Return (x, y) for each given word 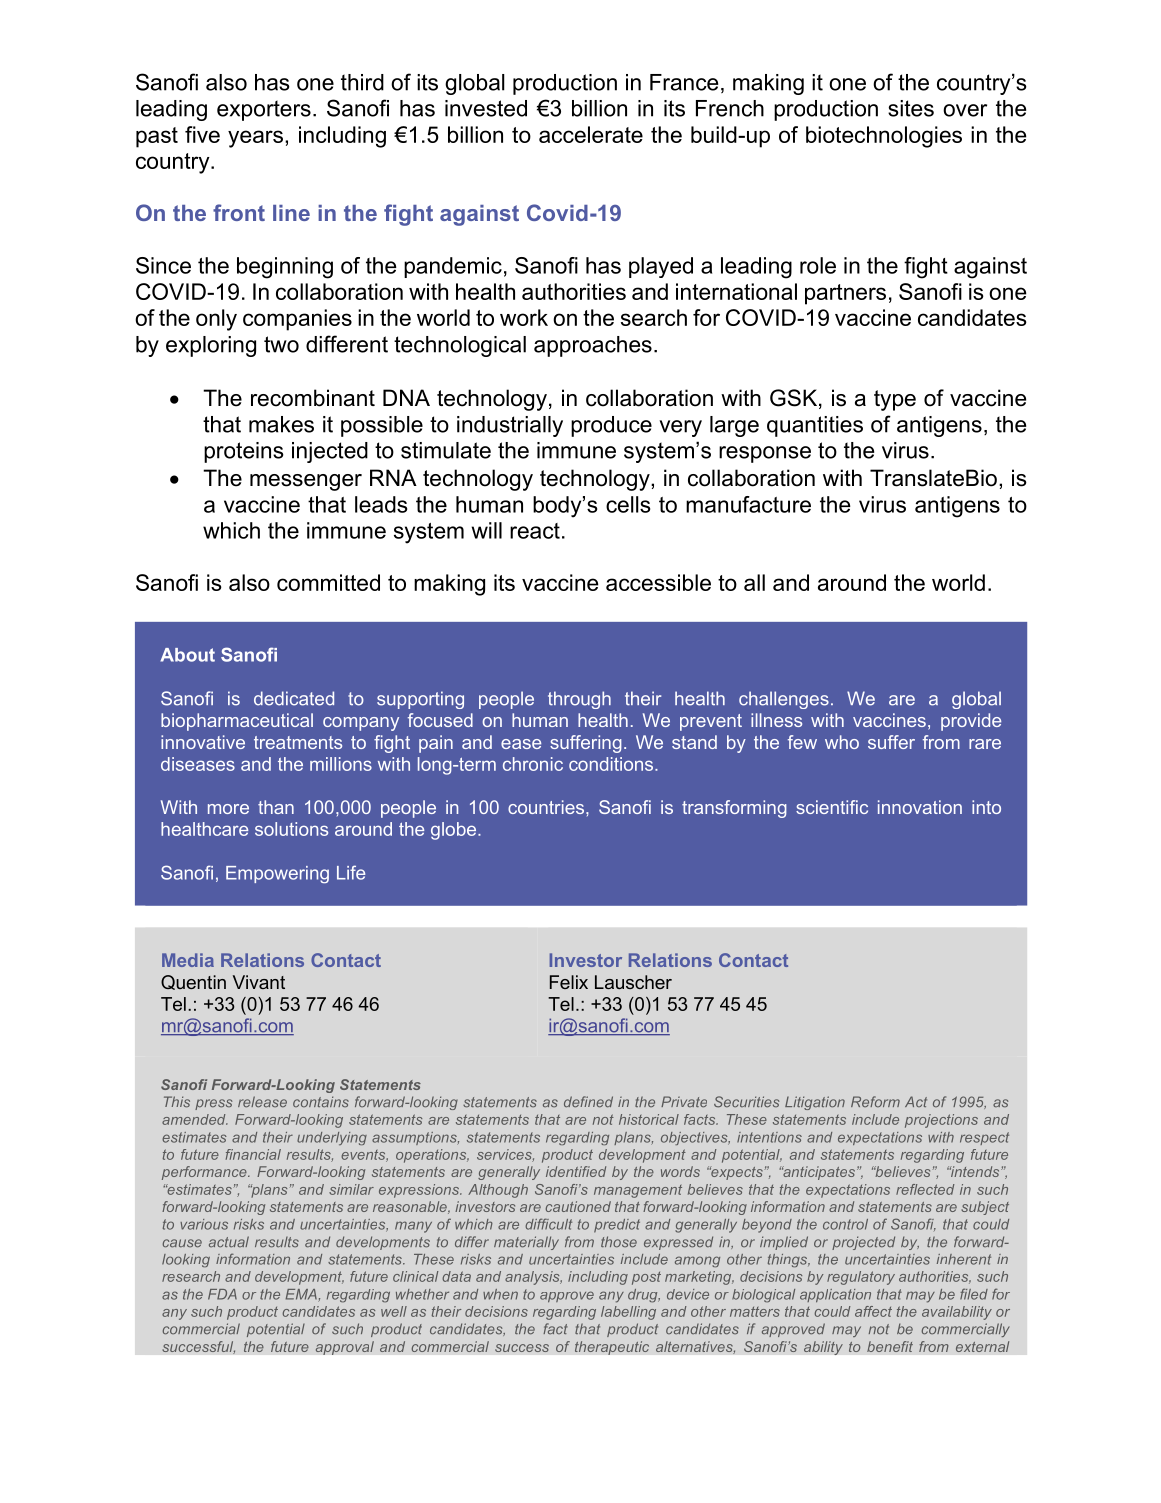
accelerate (591, 134)
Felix (569, 982)
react (535, 531)
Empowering (277, 874)
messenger (306, 482)
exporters (264, 110)
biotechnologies (884, 137)
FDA (222, 1294)
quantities (815, 426)
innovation (920, 807)
